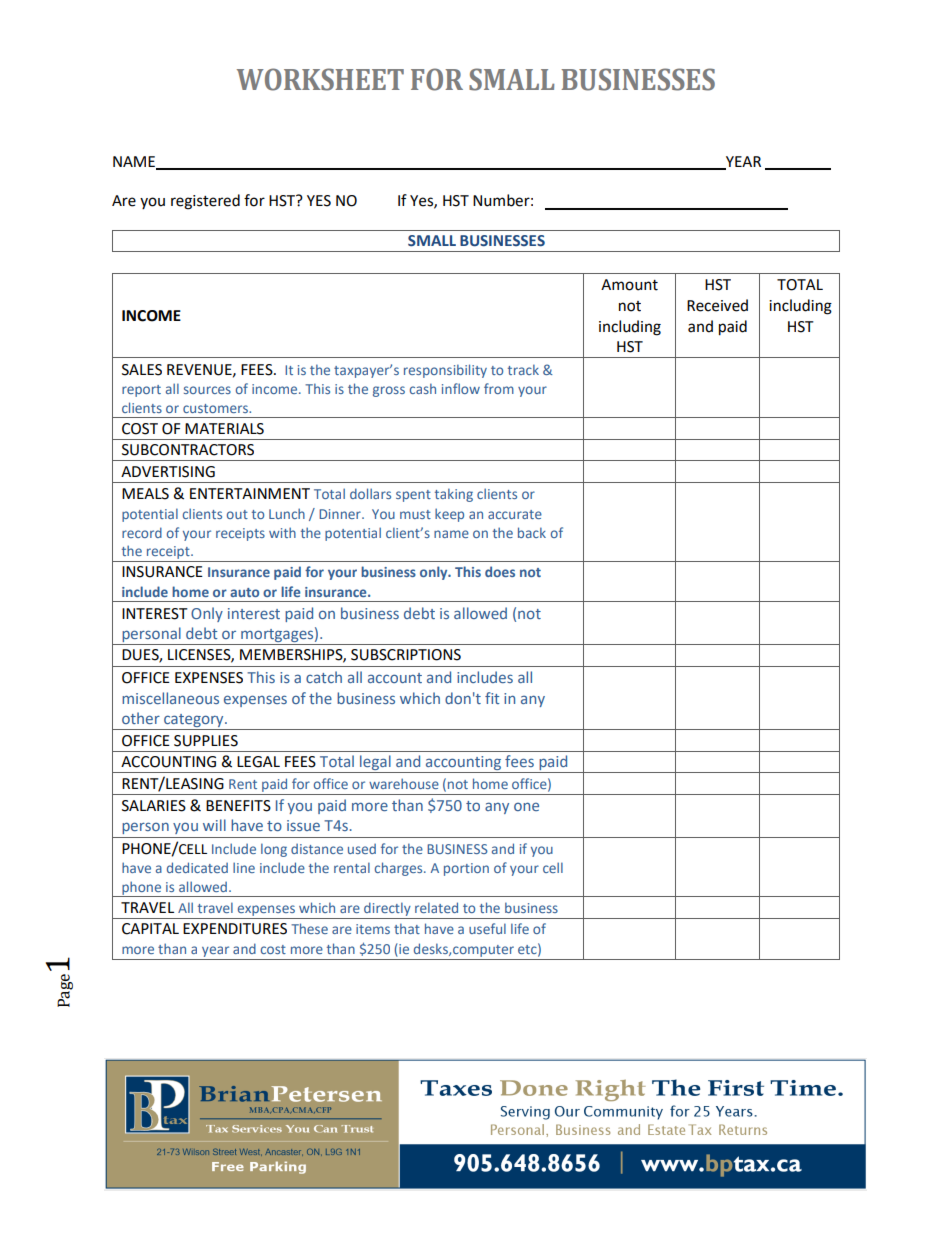  I want to click on related, so click(436, 907).
